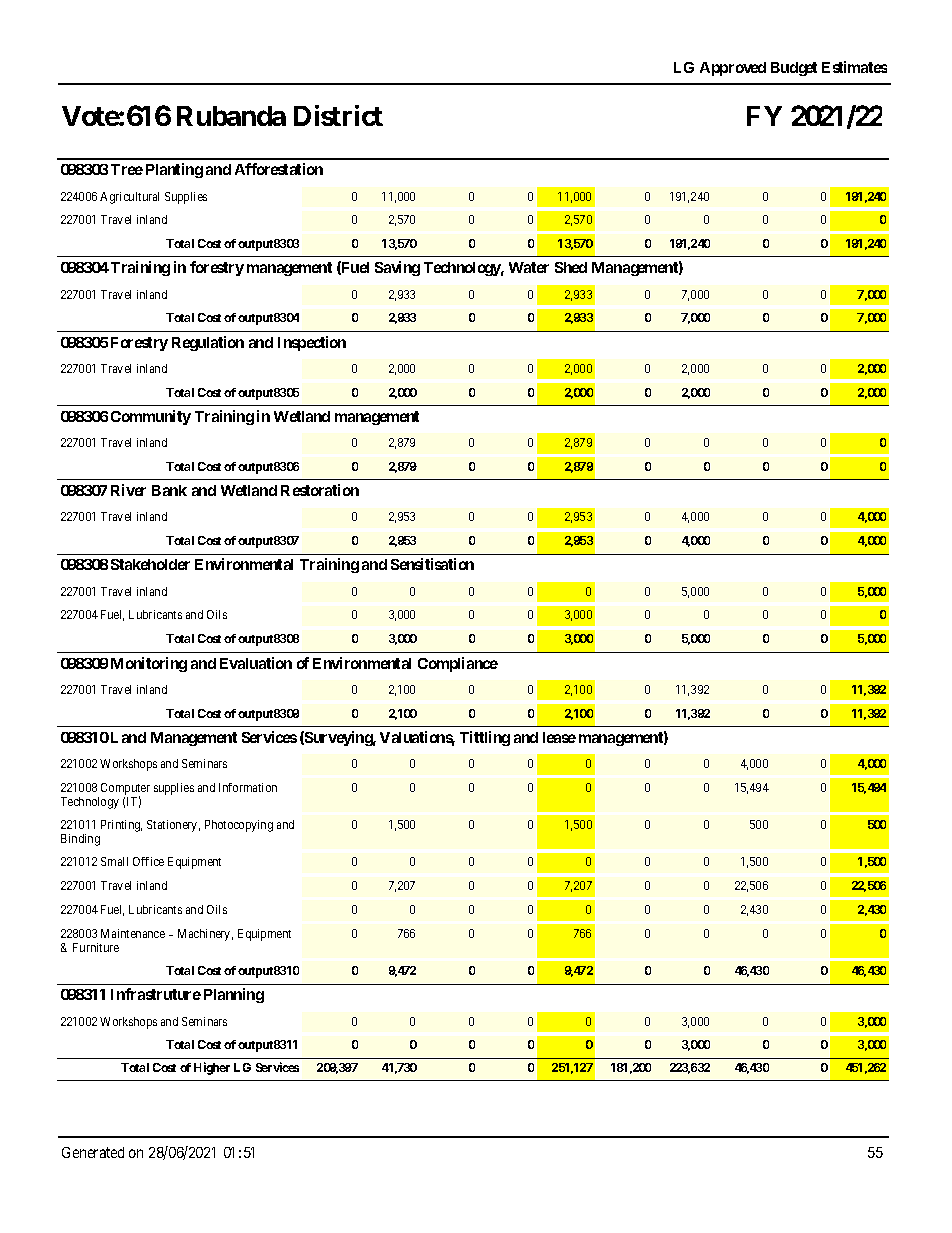 Image resolution: width=952 pixels, height=1233 pixels. What do you see at coordinates (458, 664) in the document?
I see `Compliance` at bounding box center [458, 664].
